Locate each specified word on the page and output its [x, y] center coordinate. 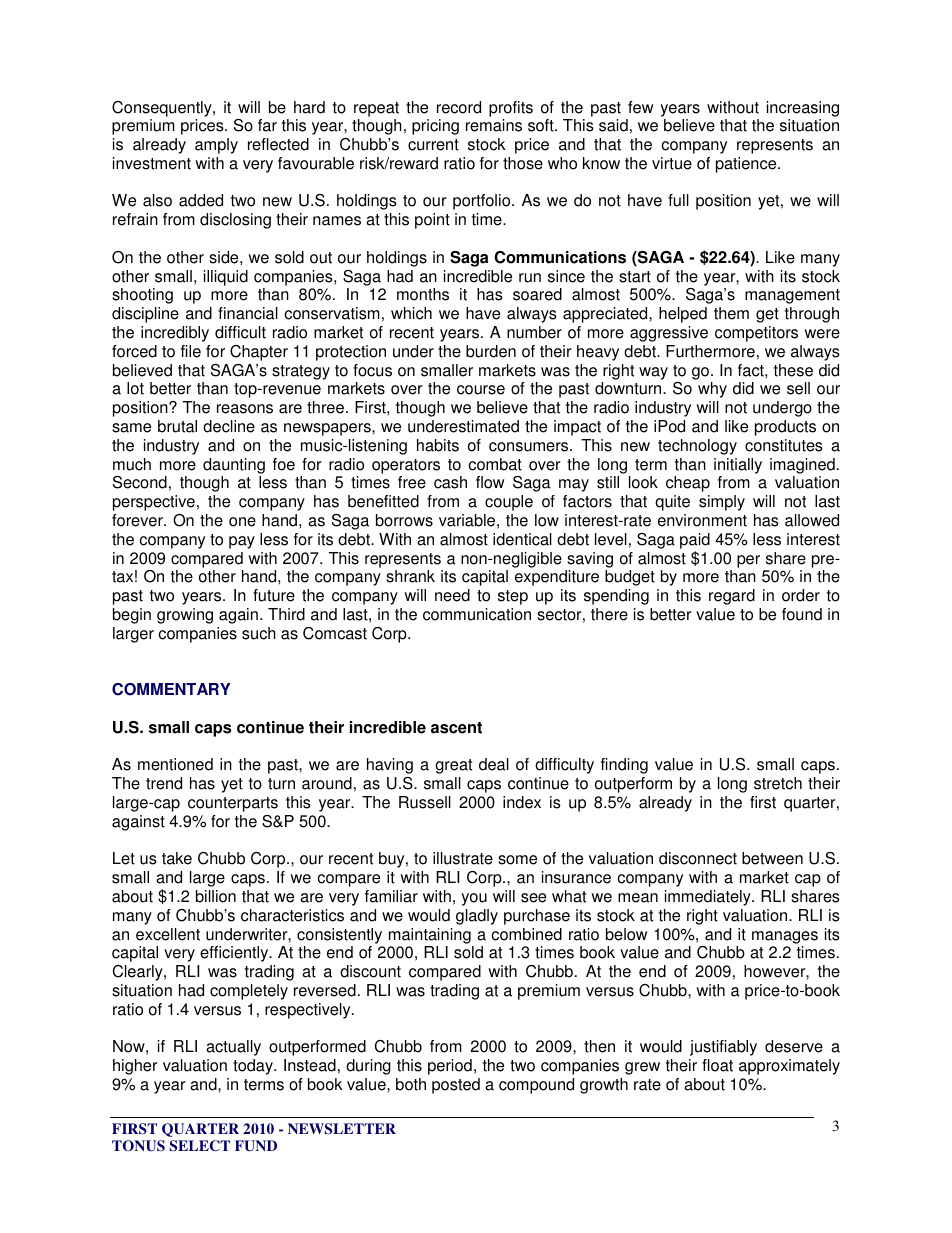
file [191, 351]
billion [216, 896]
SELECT [200, 1146]
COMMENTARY [171, 689]
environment [702, 520]
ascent [456, 728]
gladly [477, 917]
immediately [709, 898]
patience [747, 165]
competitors [756, 334]
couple [509, 503]
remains [494, 125]
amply [216, 146]
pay [242, 542]
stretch [778, 783]
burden [491, 351]
